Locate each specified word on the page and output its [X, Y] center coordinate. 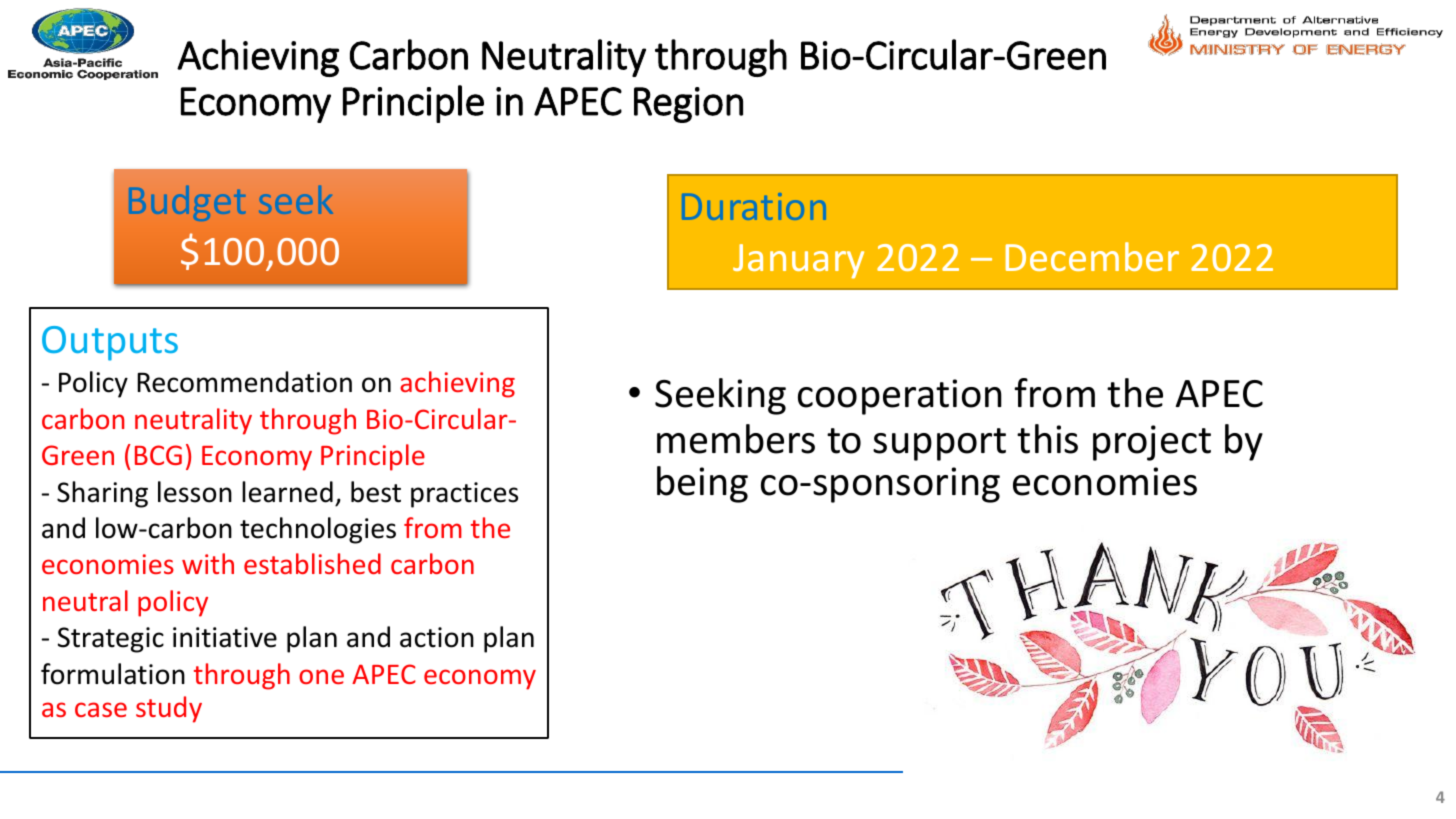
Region [688, 105]
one [321, 676]
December [1092, 256]
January [798, 261]
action [437, 637]
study [169, 709]
